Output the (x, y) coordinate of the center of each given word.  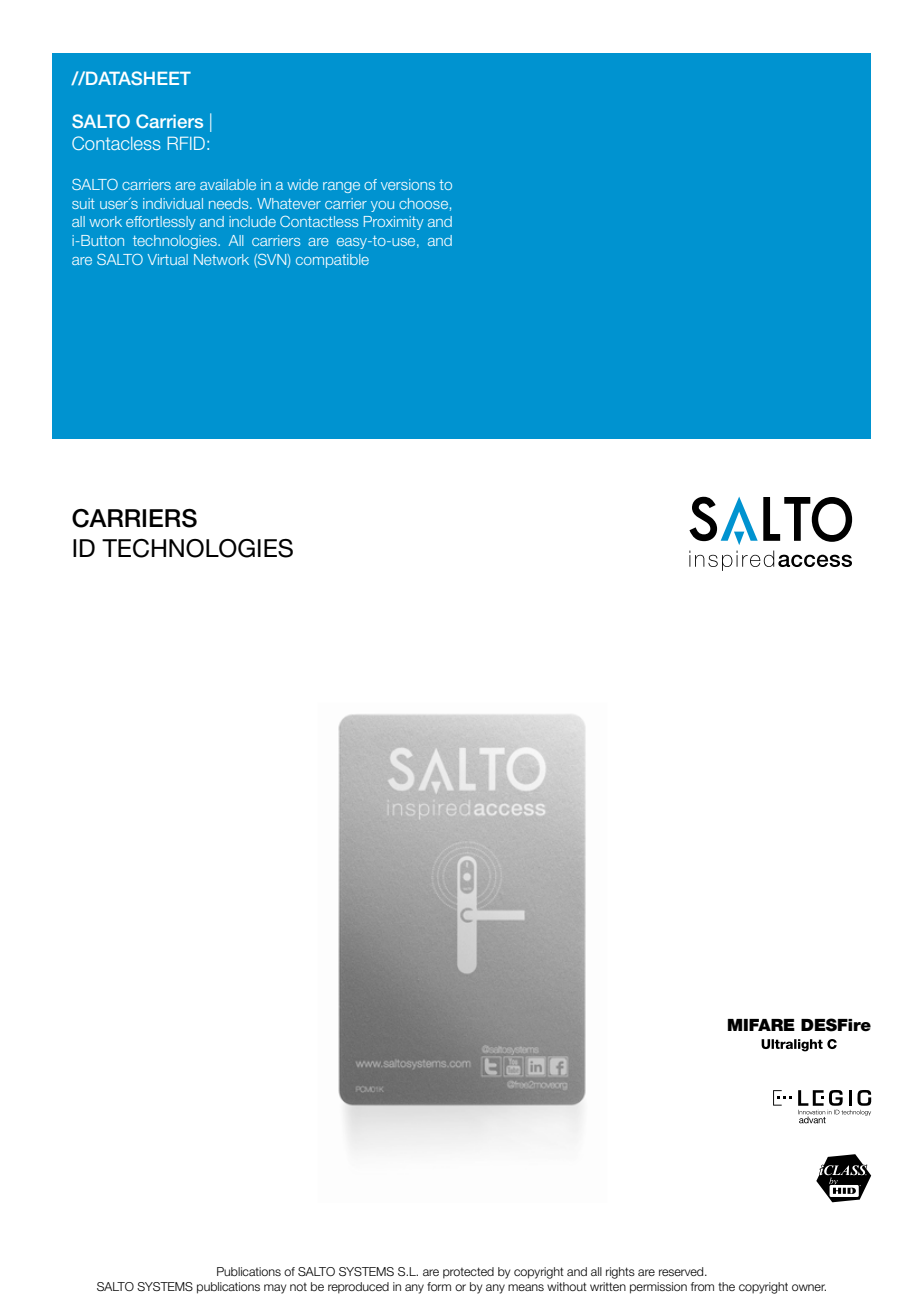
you (382, 206)
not (298, 1287)
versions (408, 184)
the (726, 1286)
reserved (682, 1271)
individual (173, 203)
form (439, 1286)
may (275, 1289)
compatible (332, 261)
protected (468, 1273)
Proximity (394, 223)
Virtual (168, 259)
